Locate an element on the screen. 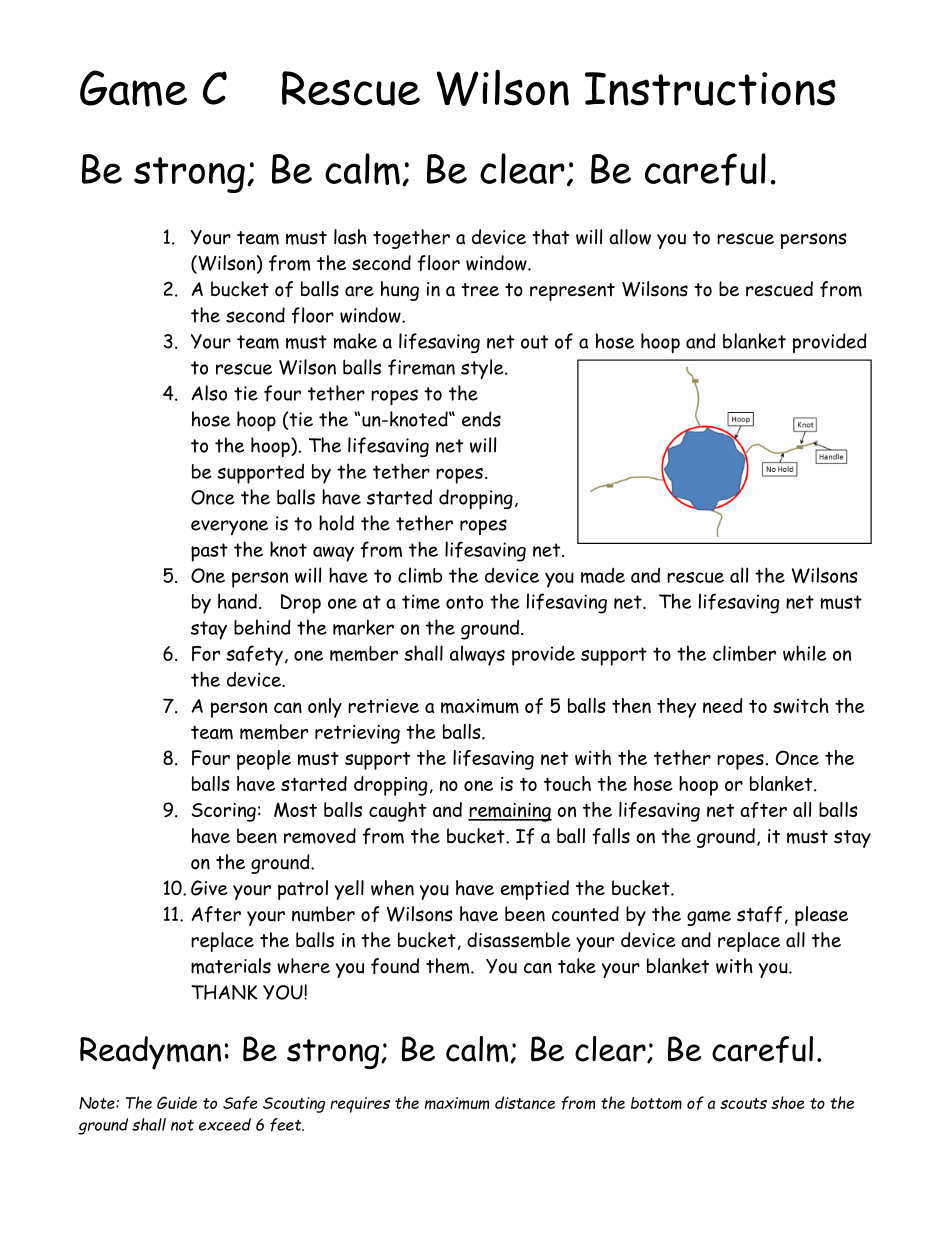 The image size is (952, 1233). made is located at coordinates (603, 576).
